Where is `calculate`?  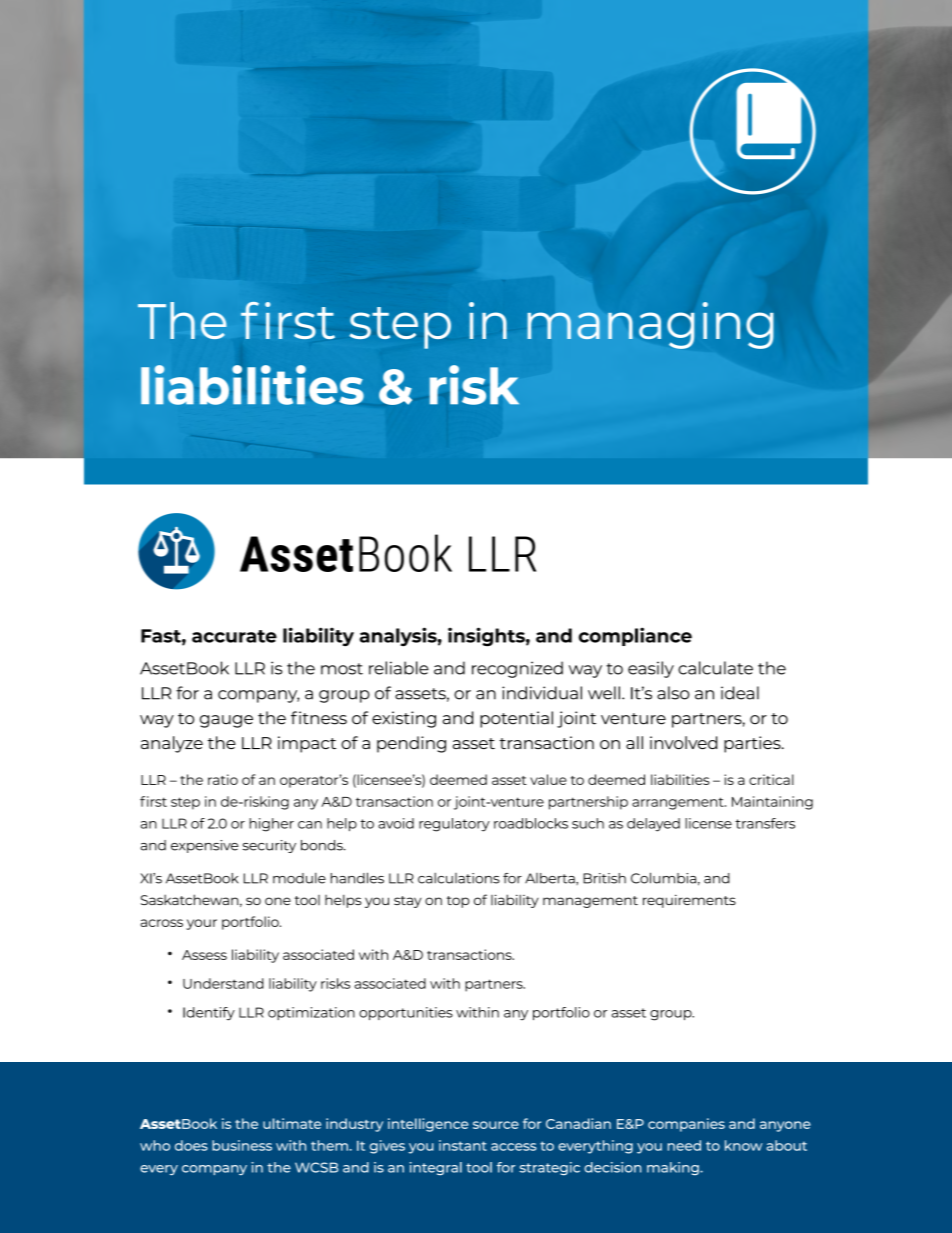 calculate is located at coordinates (715, 668).
